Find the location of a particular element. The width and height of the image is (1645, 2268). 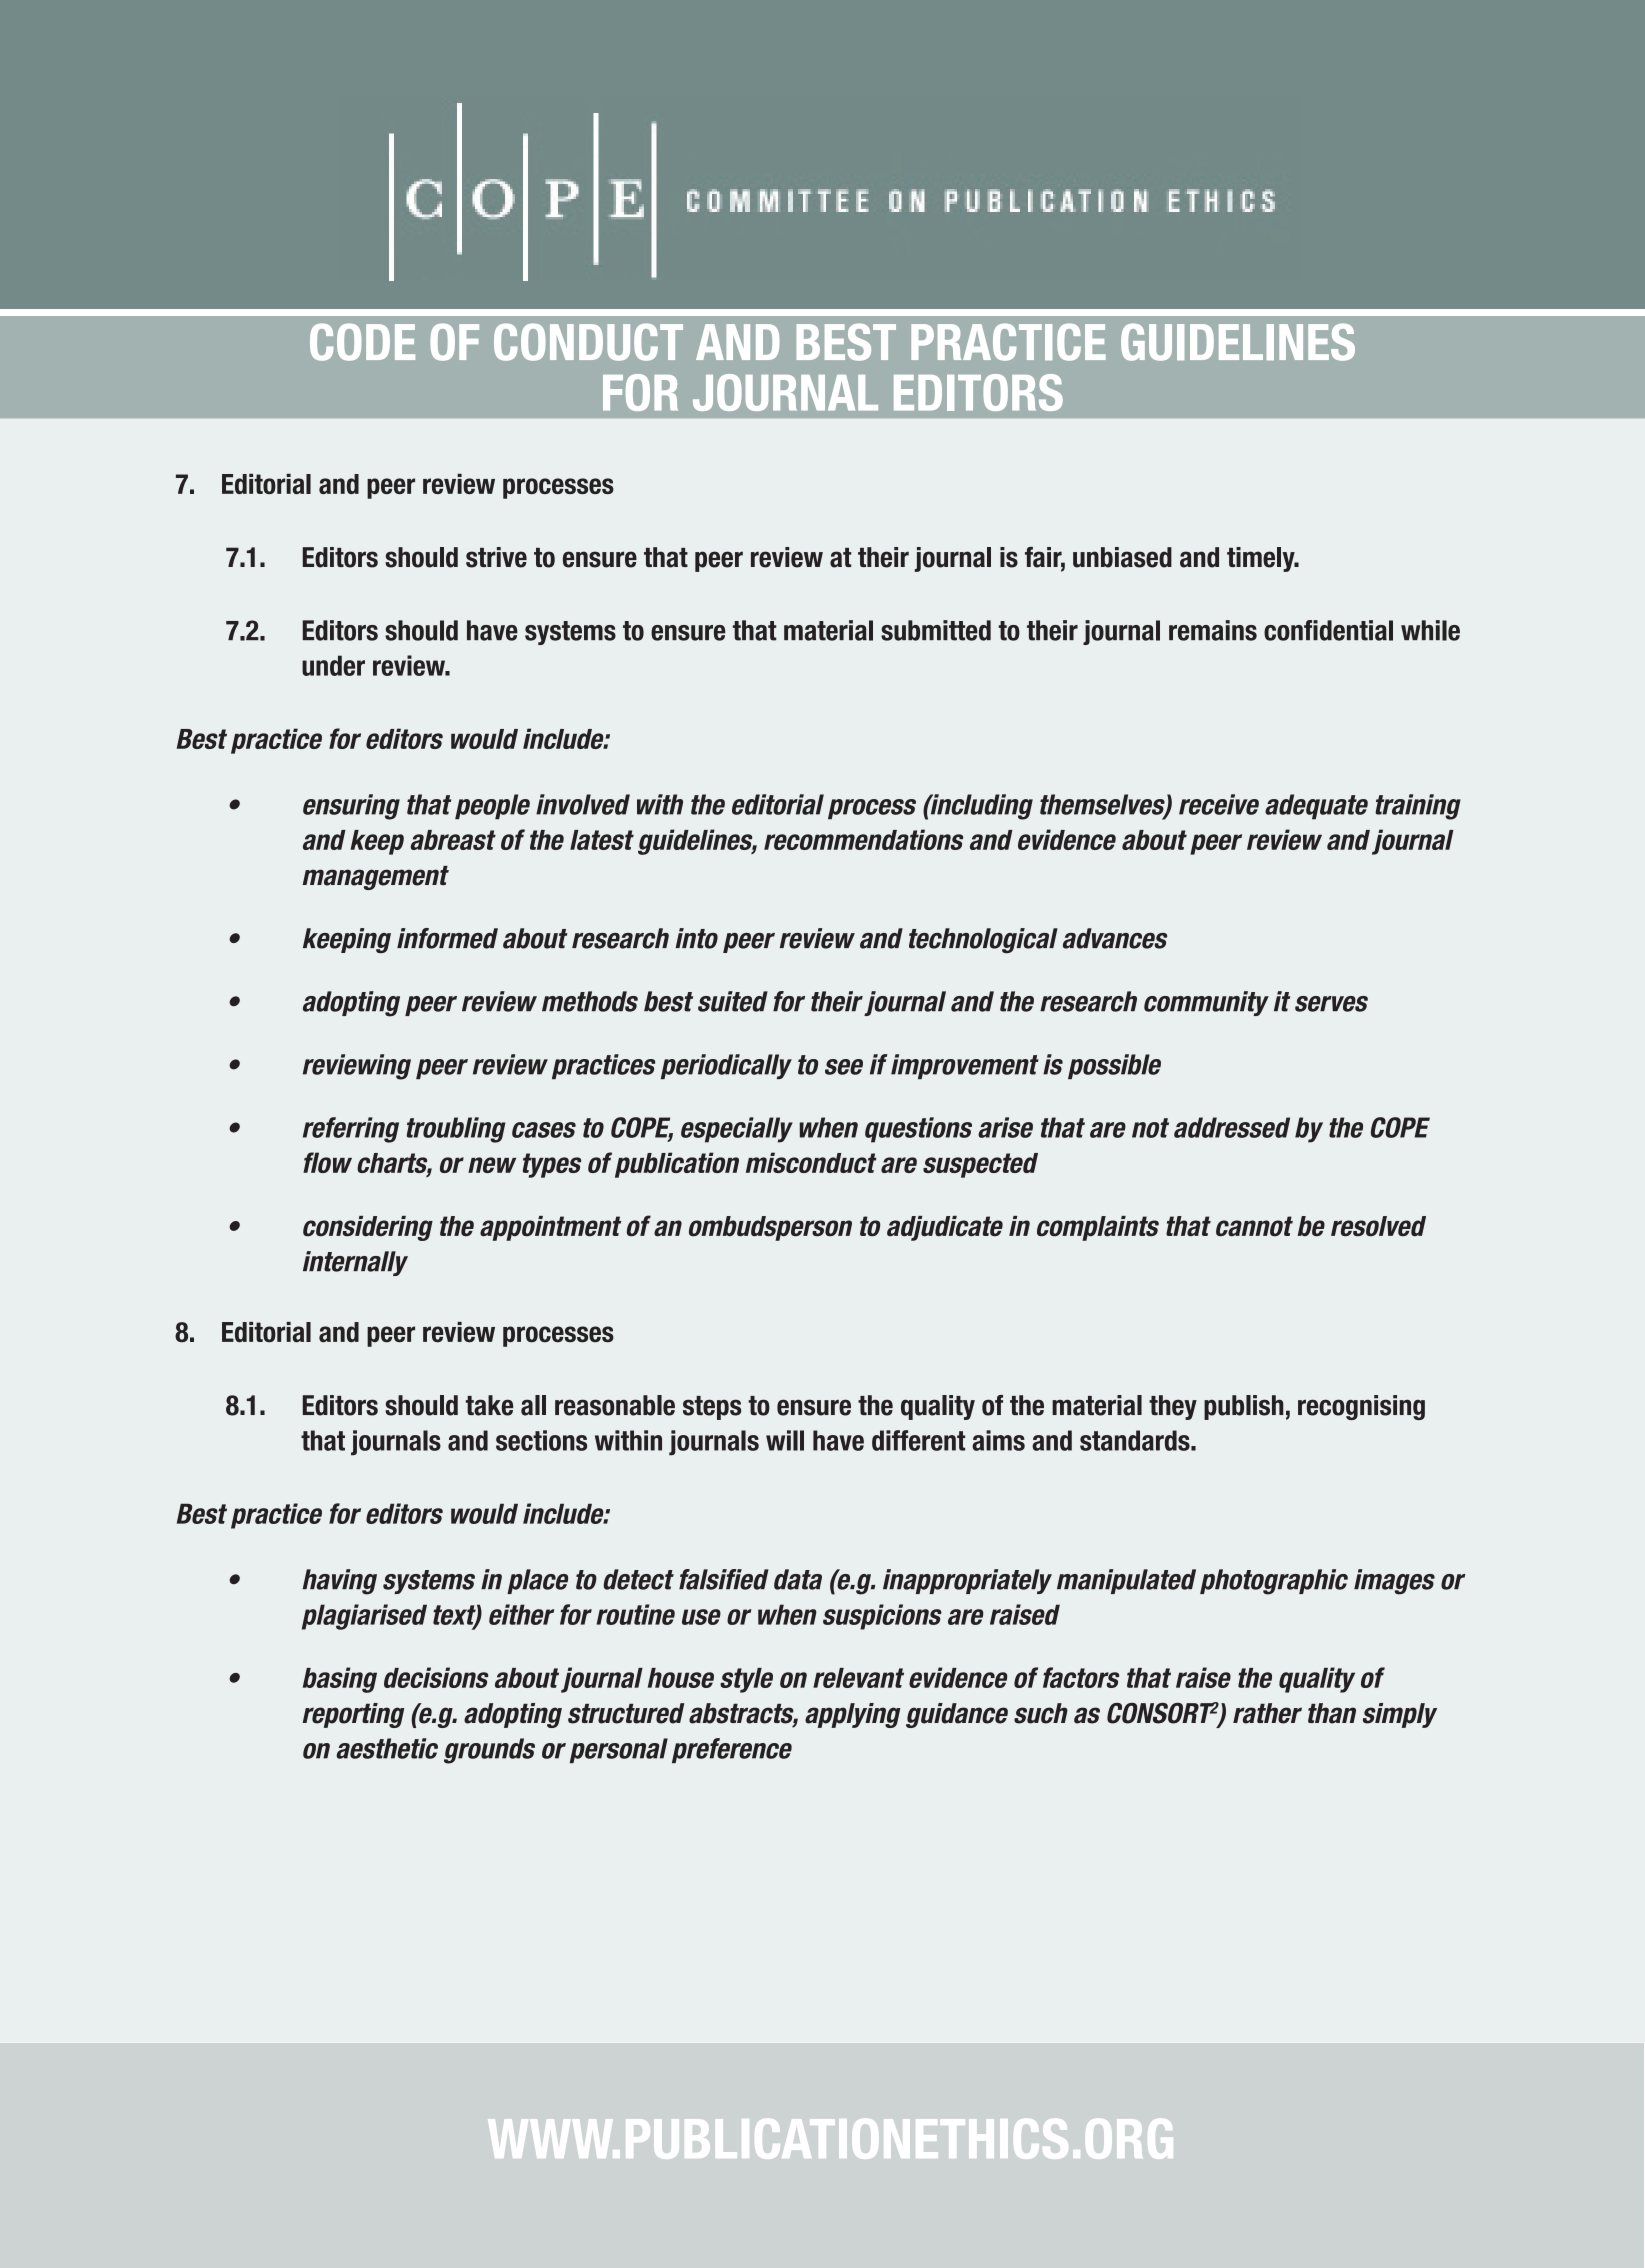

unbiased is located at coordinates (1122, 557).
